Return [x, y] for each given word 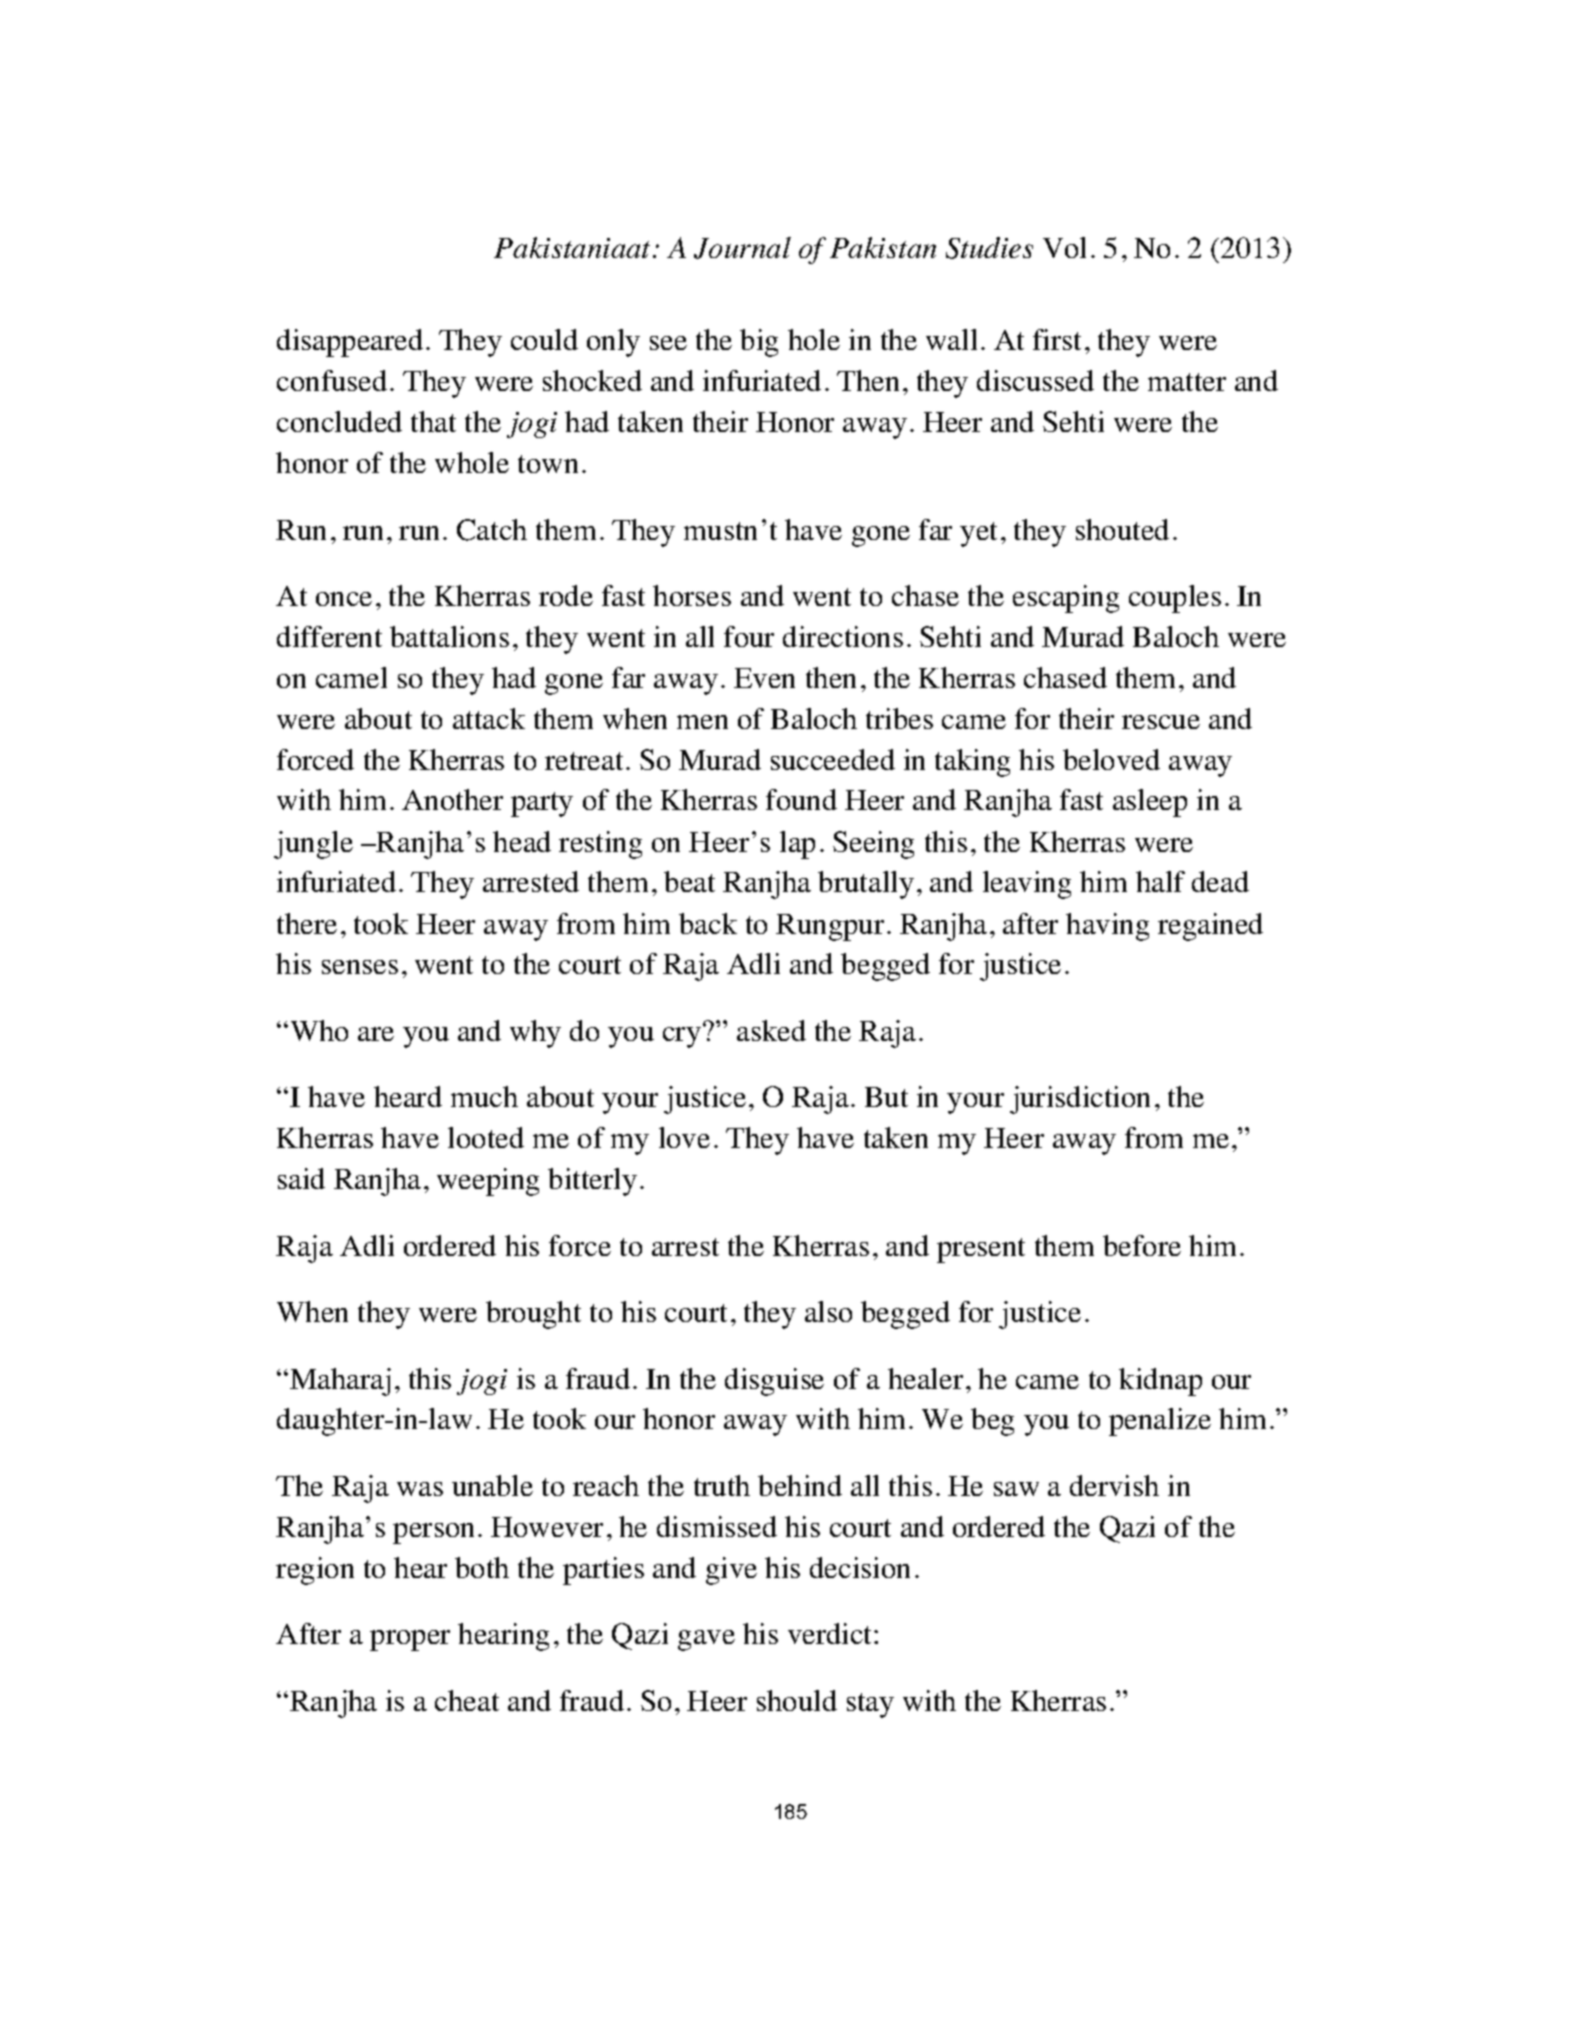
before [1142, 1245]
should [797, 1700]
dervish [1114, 1485]
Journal [742, 248]
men [702, 722]
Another [452, 799]
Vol [1064, 247]
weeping [488, 1182]
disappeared [350, 343]
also [828, 1311]
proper [410, 1640]
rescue [1161, 722]
